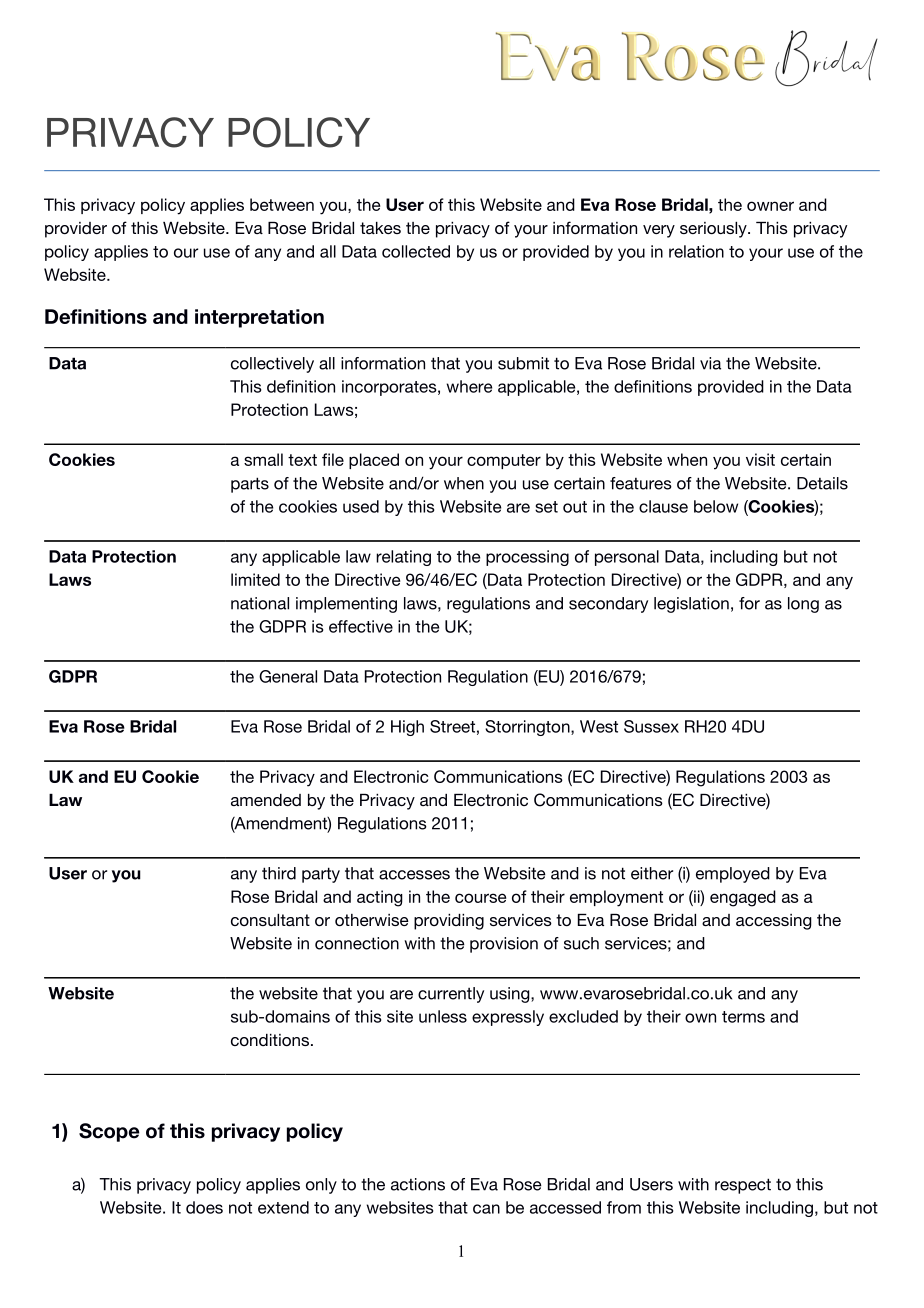 This screenshot has height=1308, width=924. I want to click on provider, so click(76, 230).
